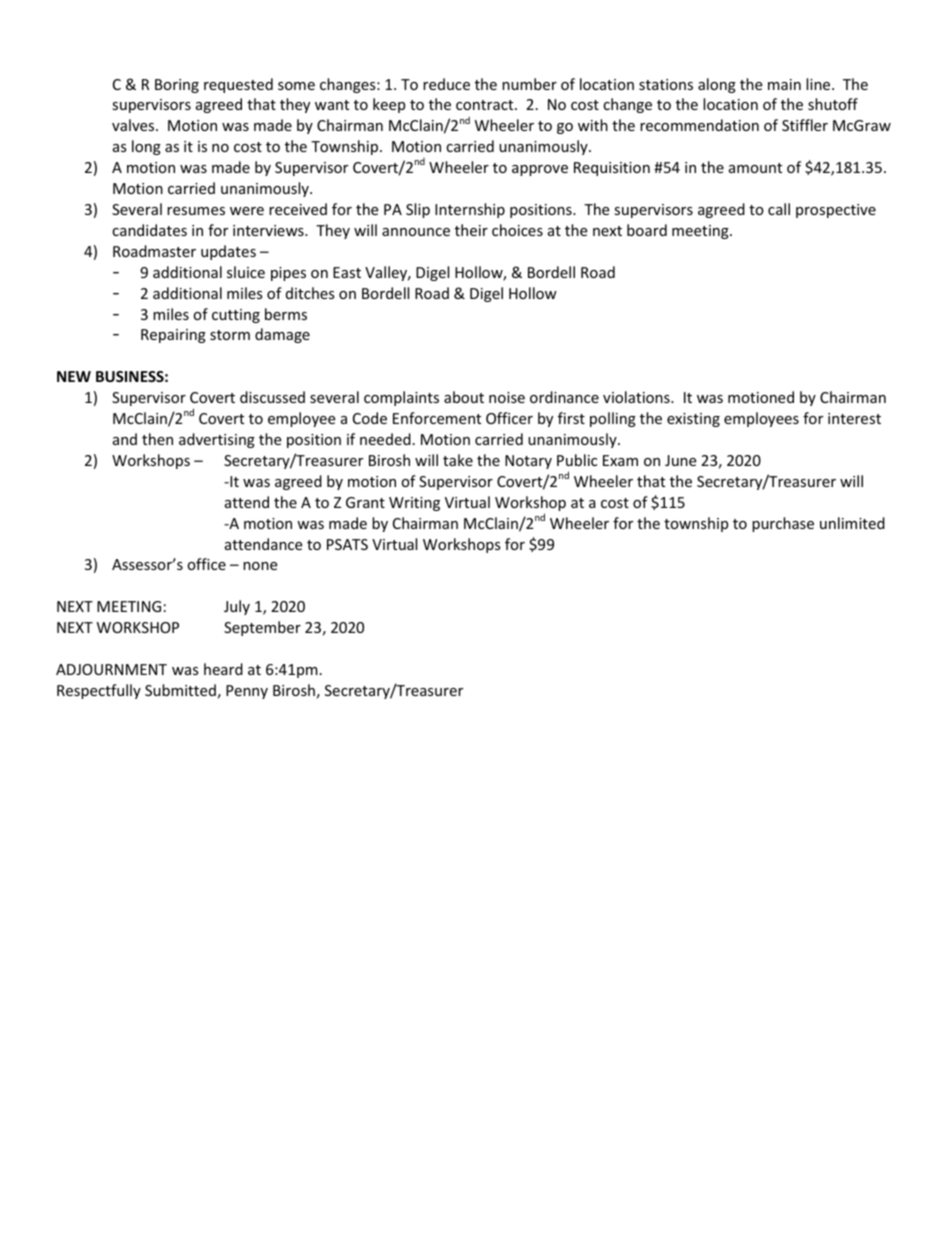  What do you see at coordinates (260, 566) in the document?
I see `none` at bounding box center [260, 566].
